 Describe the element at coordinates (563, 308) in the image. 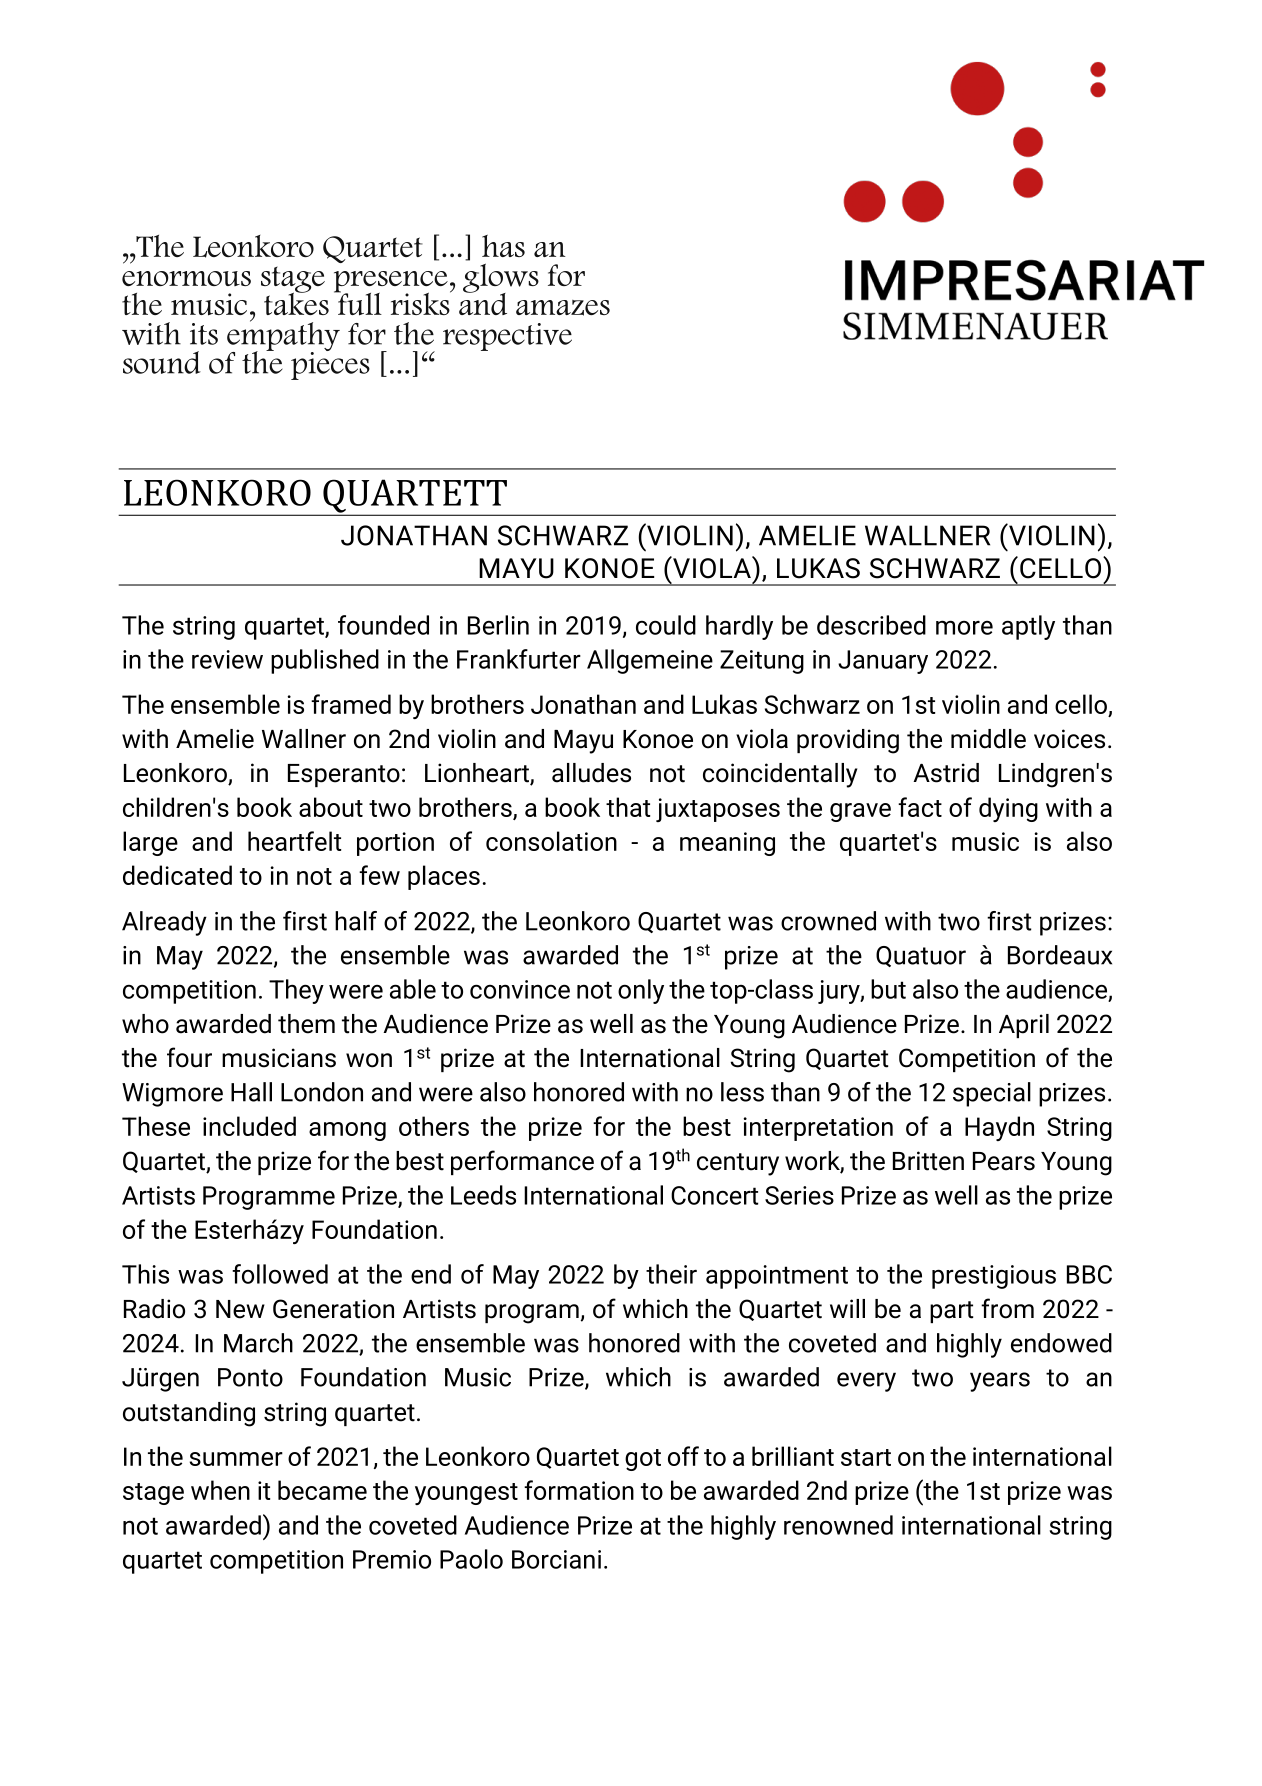

I see `amazes` at that location.
